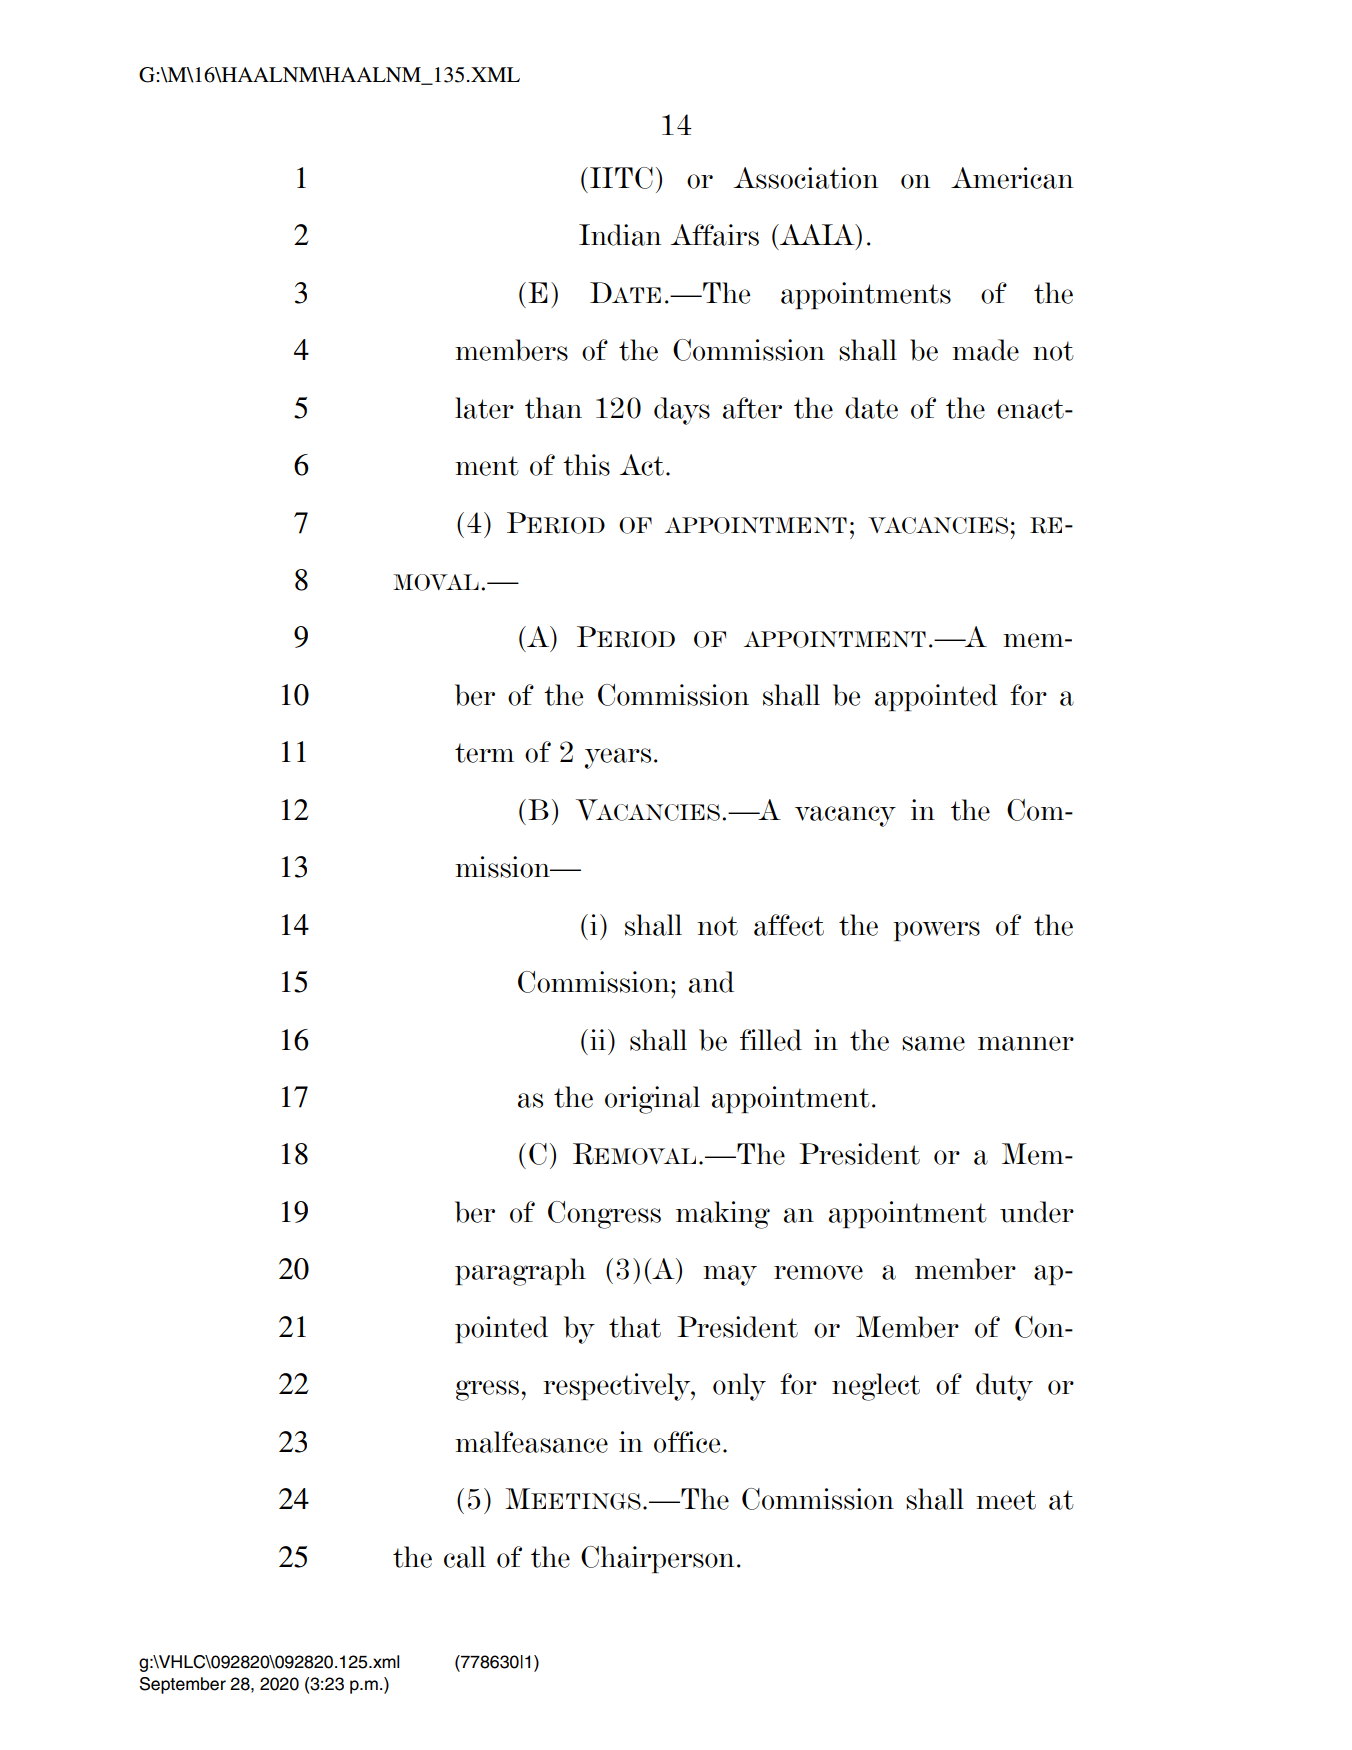 This page has width=1352, height=1750. I want to click on powers, so click(936, 931).
